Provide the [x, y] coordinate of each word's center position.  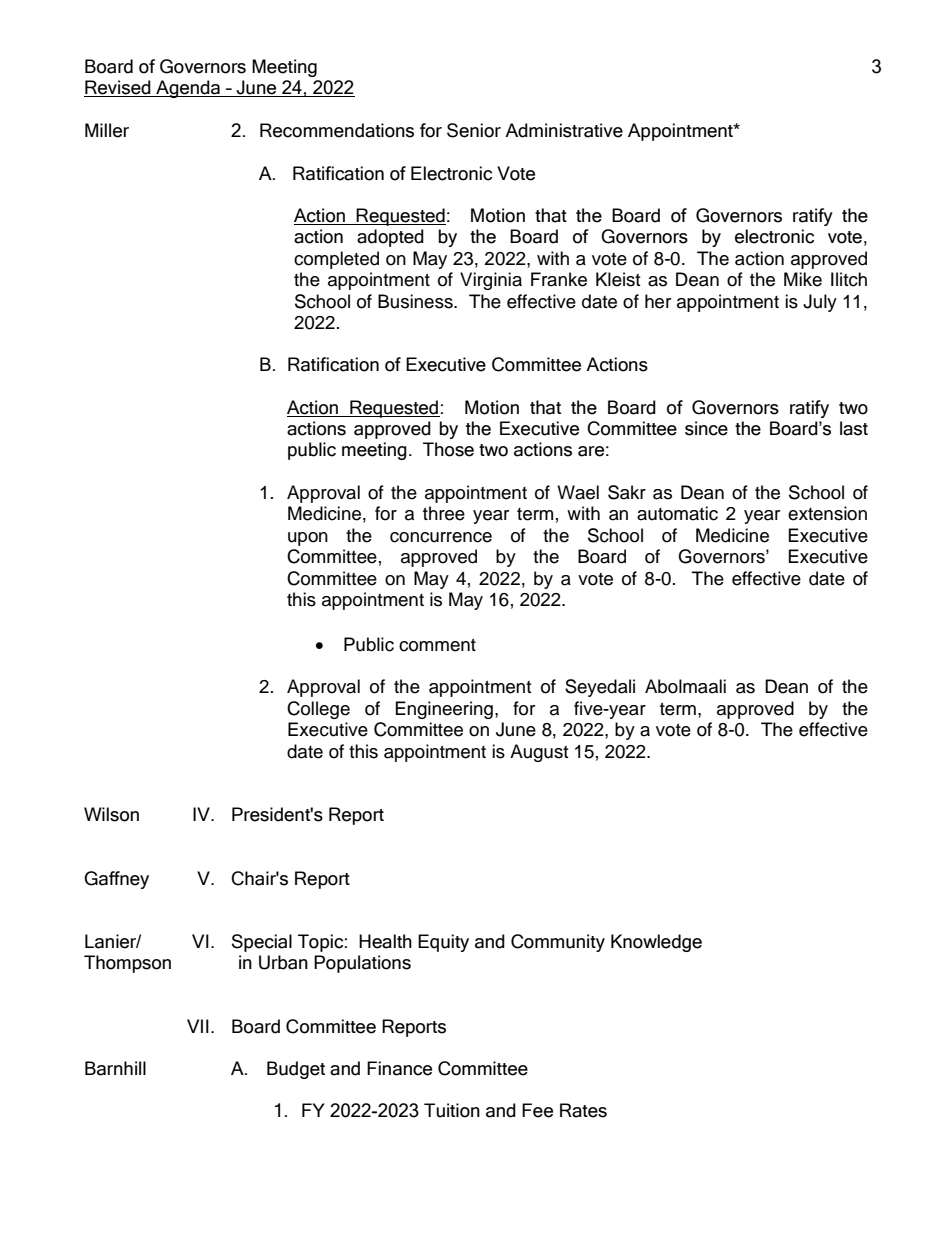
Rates [583, 1110]
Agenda [188, 89]
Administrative [564, 130]
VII [198, 1026]
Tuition [452, 1110]
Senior [474, 130]
